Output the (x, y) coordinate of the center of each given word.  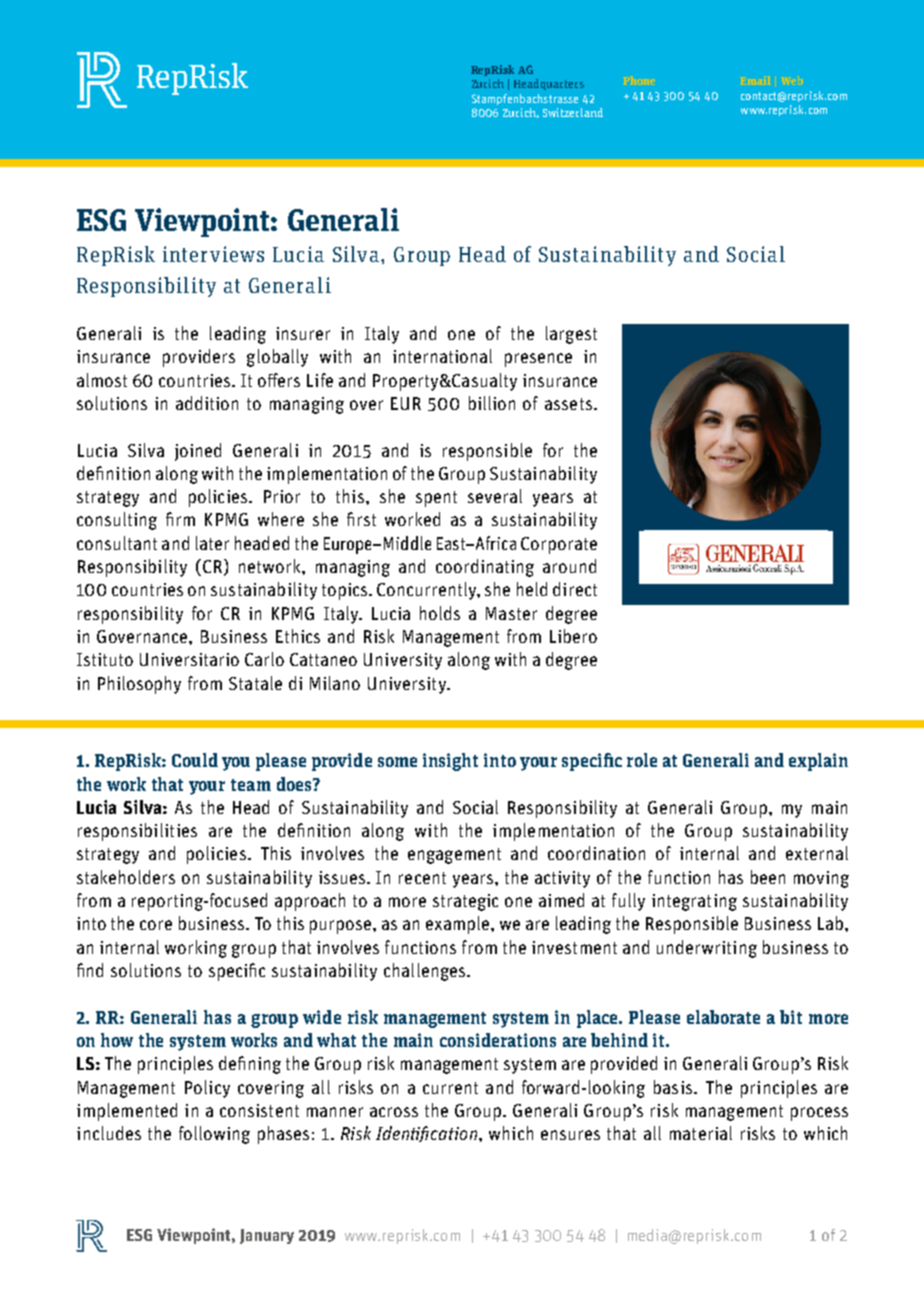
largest (571, 335)
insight (450, 762)
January (267, 1236)
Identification (426, 1134)
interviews (213, 254)
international (442, 356)
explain (818, 762)
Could (195, 760)
